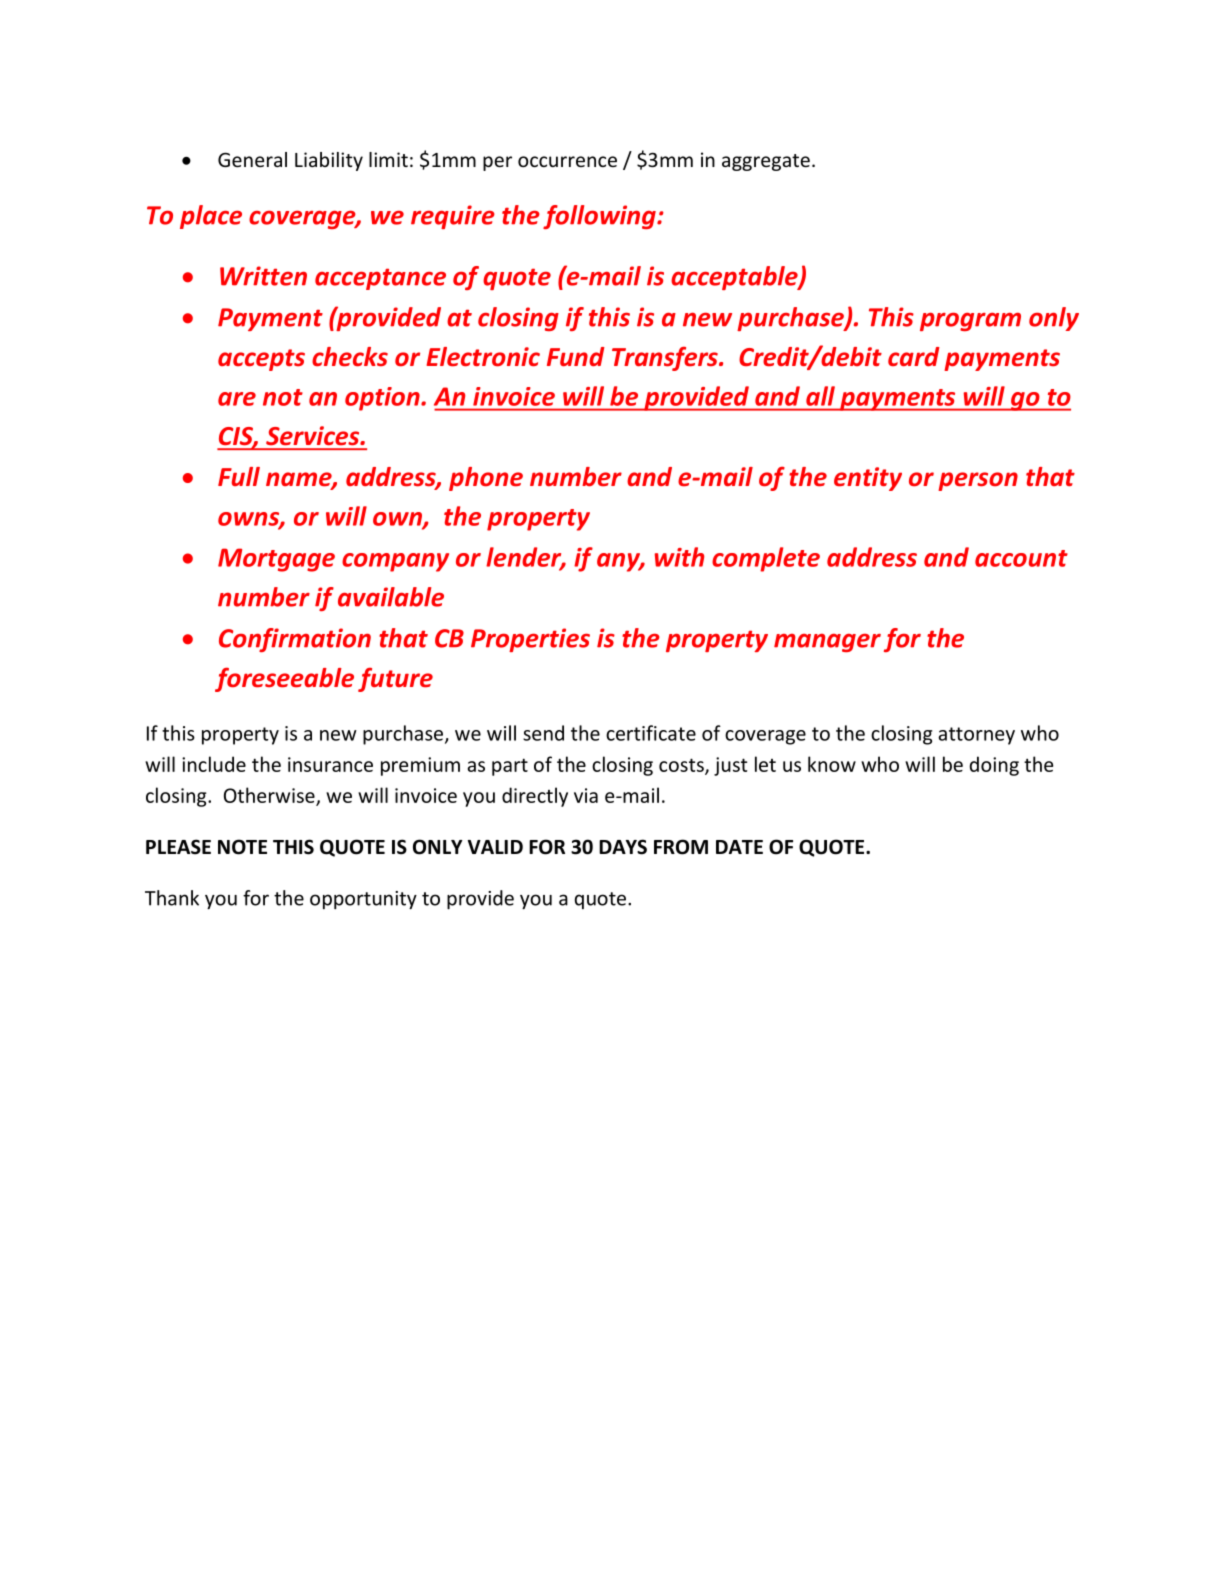 This screenshot has height=1594, width=1232. What do you see at coordinates (567, 161) in the screenshot?
I see `occurrence` at bounding box center [567, 161].
